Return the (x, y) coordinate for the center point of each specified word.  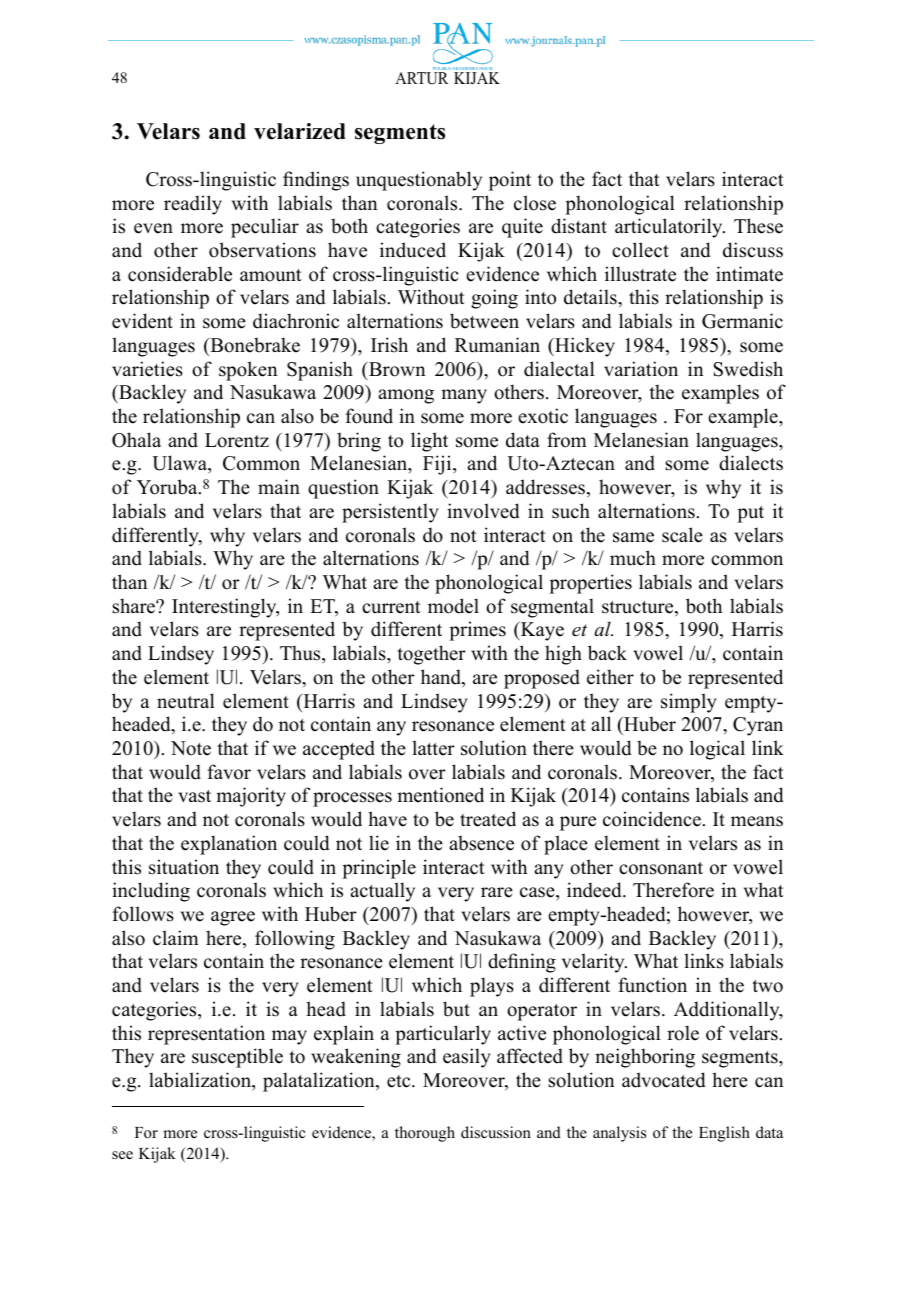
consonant (661, 868)
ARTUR (422, 78)
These (758, 226)
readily (193, 205)
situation (184, 867)
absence (481, 843)
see (122, 1155)
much (633, 558)
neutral (186, 701)
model (453, 606)
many (464, 396)
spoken (248, 371)
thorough (425, 1134)
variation (641, 369)
